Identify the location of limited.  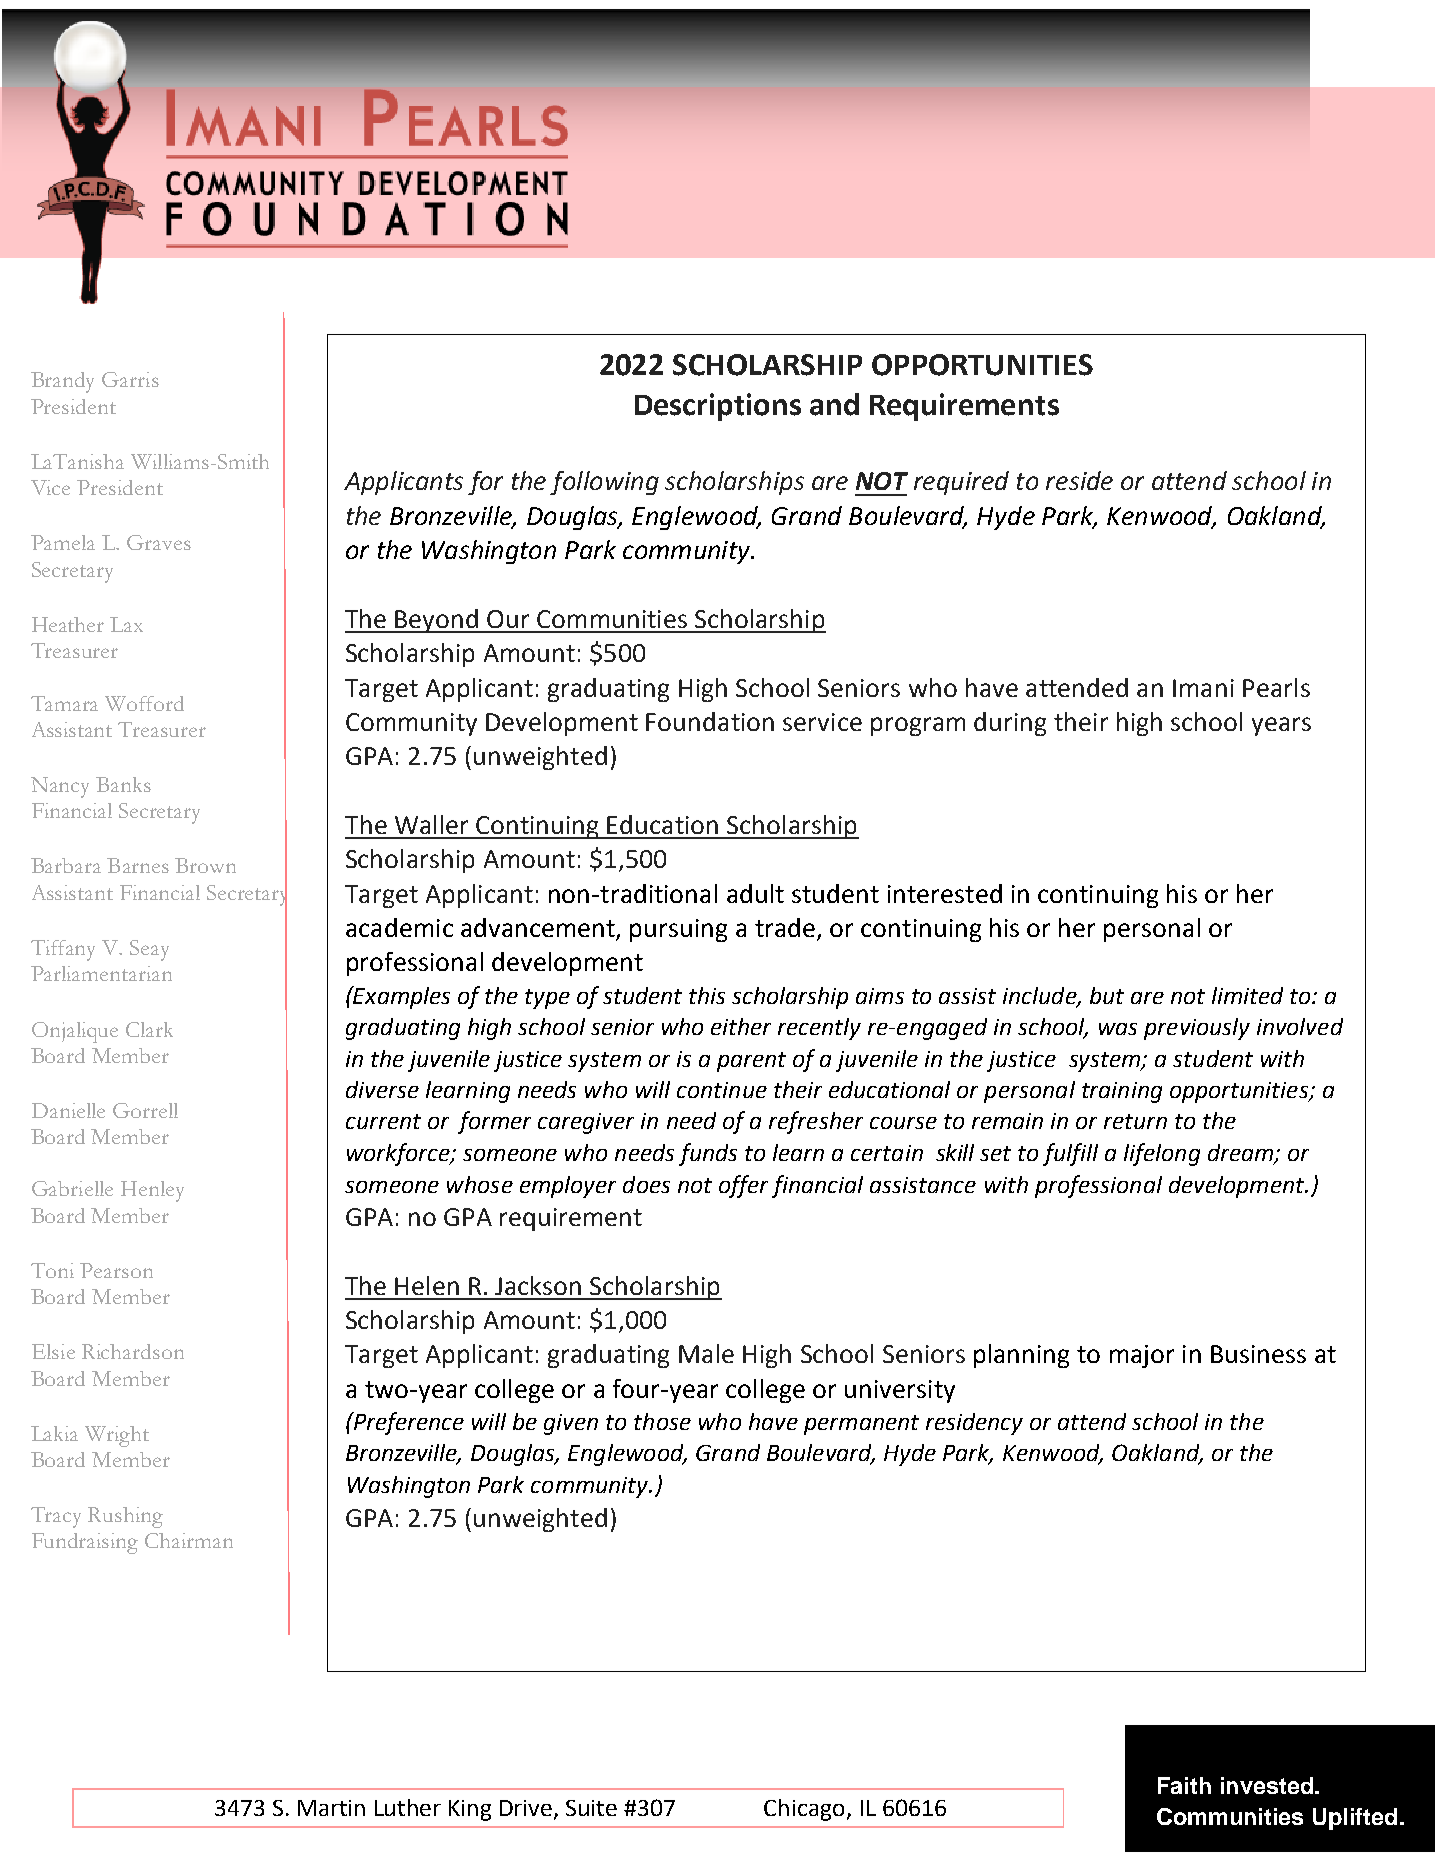
(1247, 995).
